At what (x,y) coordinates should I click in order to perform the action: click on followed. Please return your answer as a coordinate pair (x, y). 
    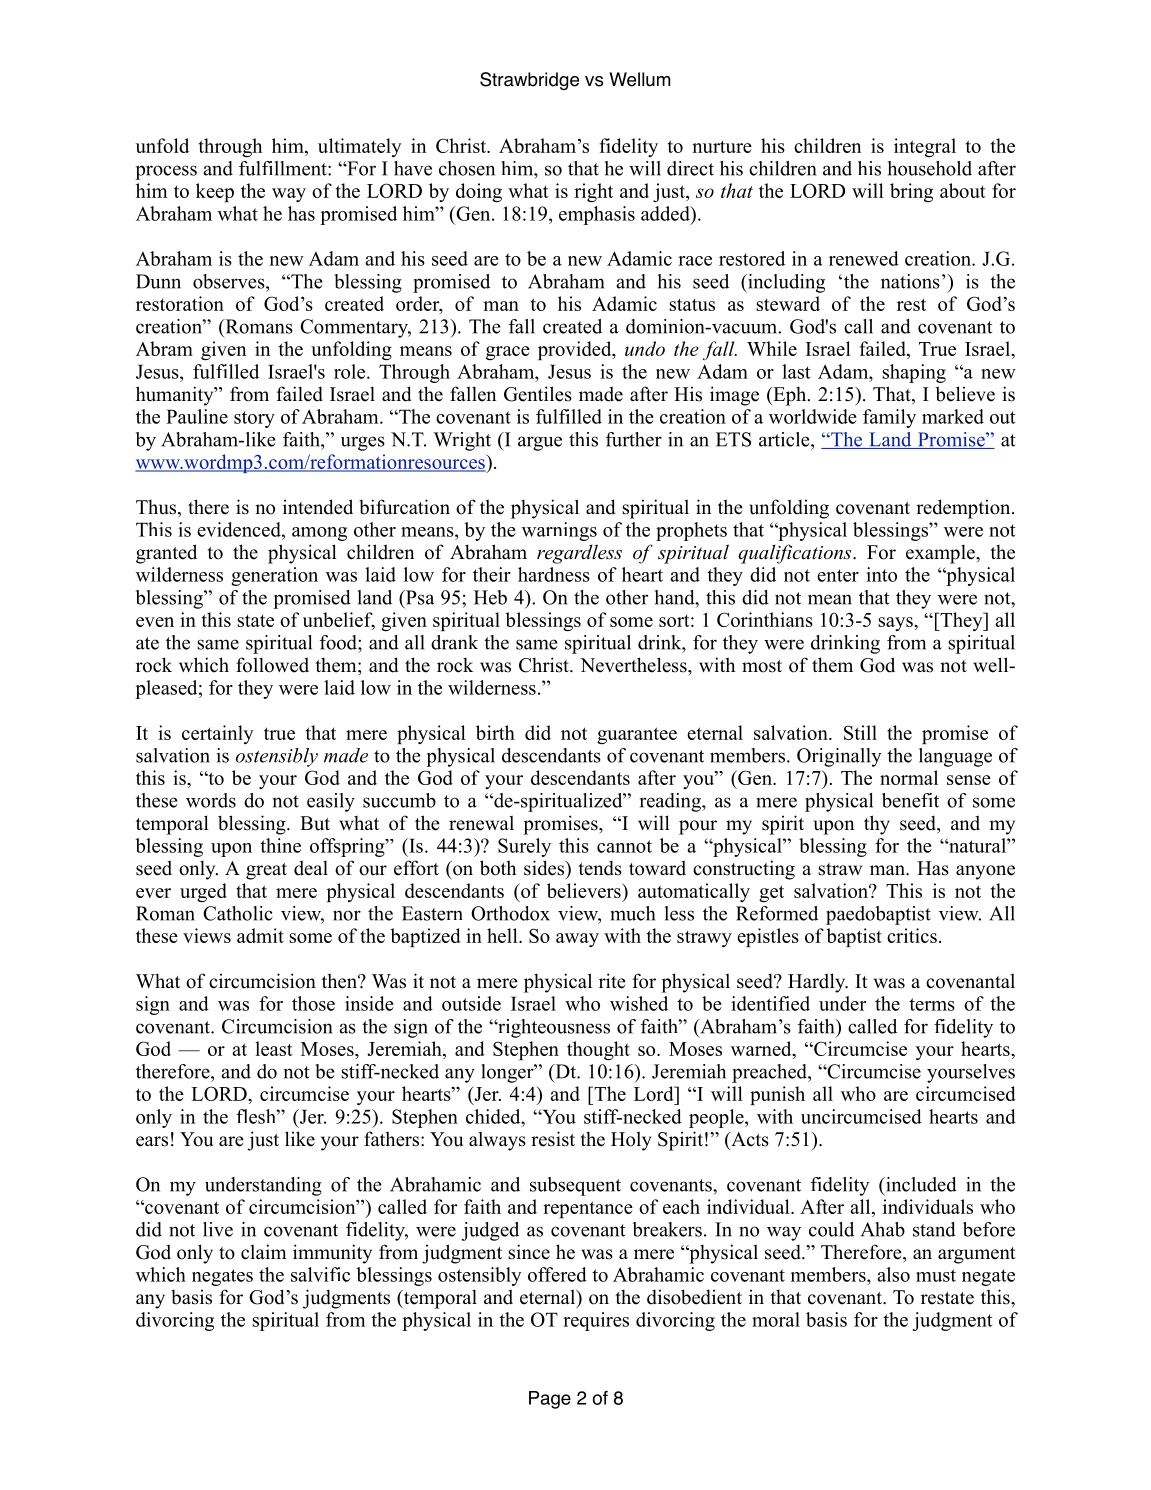
    Looking at the image, I should click on (272, 665).
